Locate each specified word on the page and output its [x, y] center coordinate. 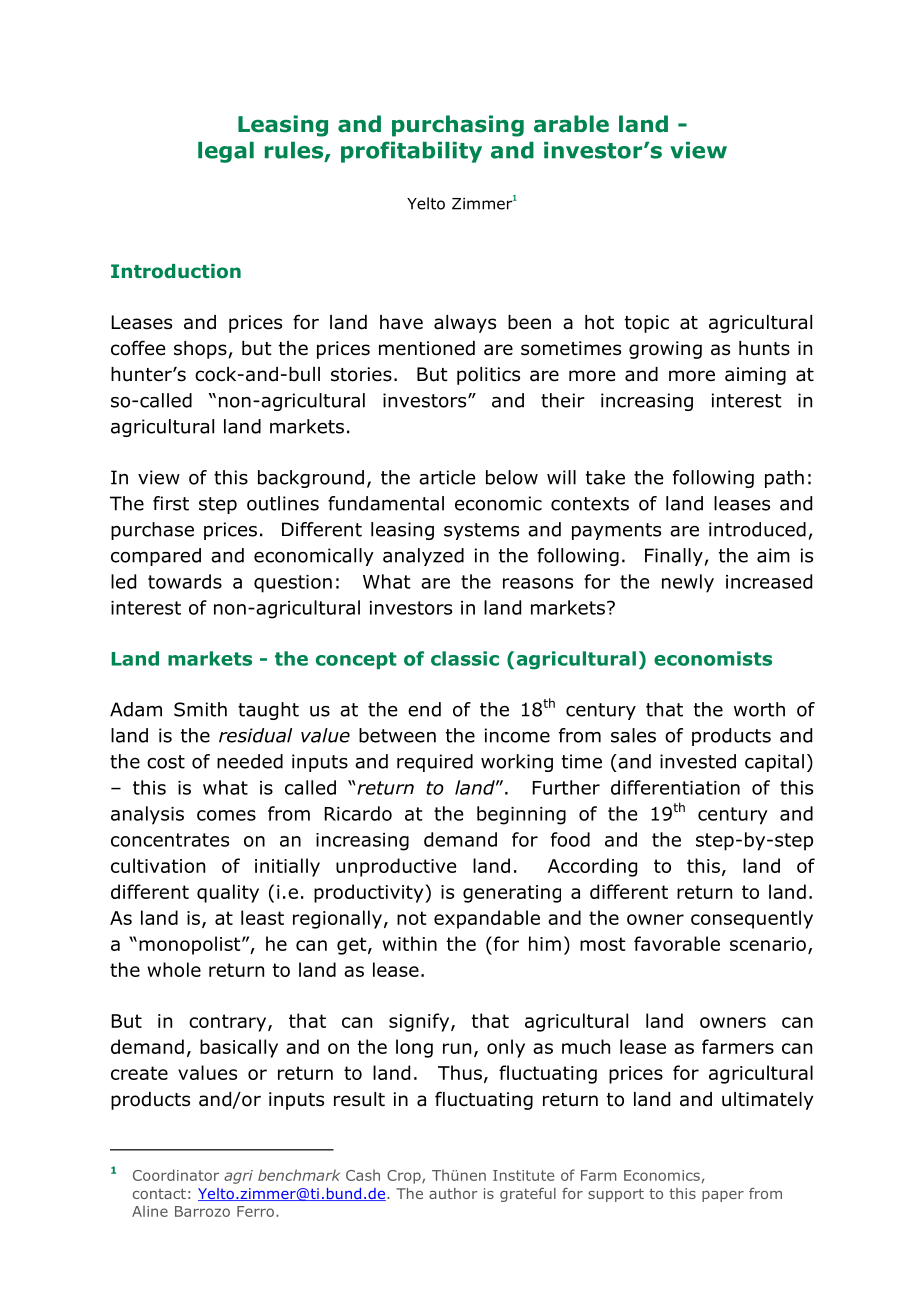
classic [465, 658]
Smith [200, 709]
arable [571, 124]
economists [713, 658]
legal [226, 152]
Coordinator [176, 1175]
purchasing [458, 126]
